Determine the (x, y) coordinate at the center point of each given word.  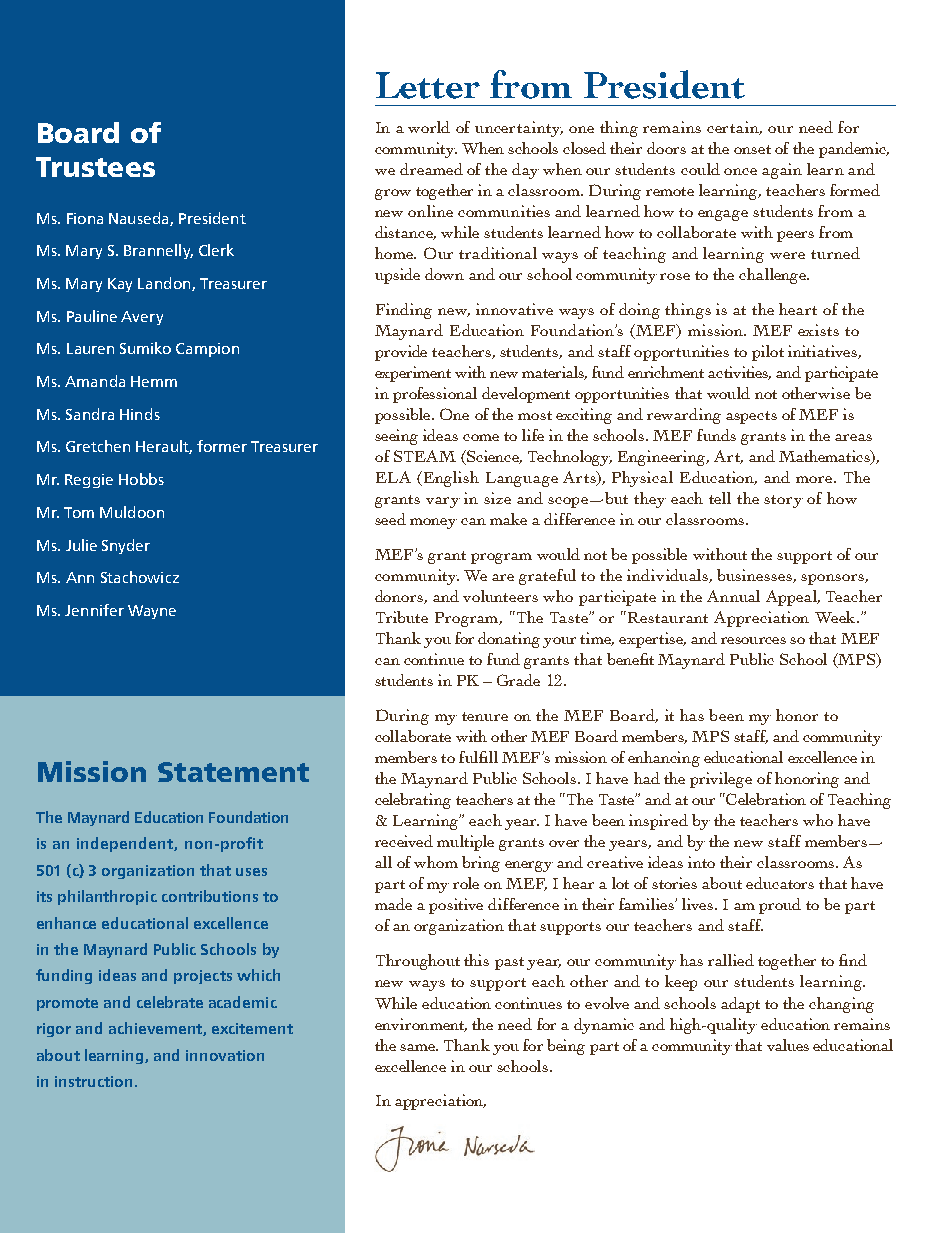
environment (421, 1025)
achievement (156, 1029)
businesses (755, 576)
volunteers (500, 596)
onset (752, 149)
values (788, 1045)
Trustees (95, 167)
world (429, 127)
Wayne (152, 612)
